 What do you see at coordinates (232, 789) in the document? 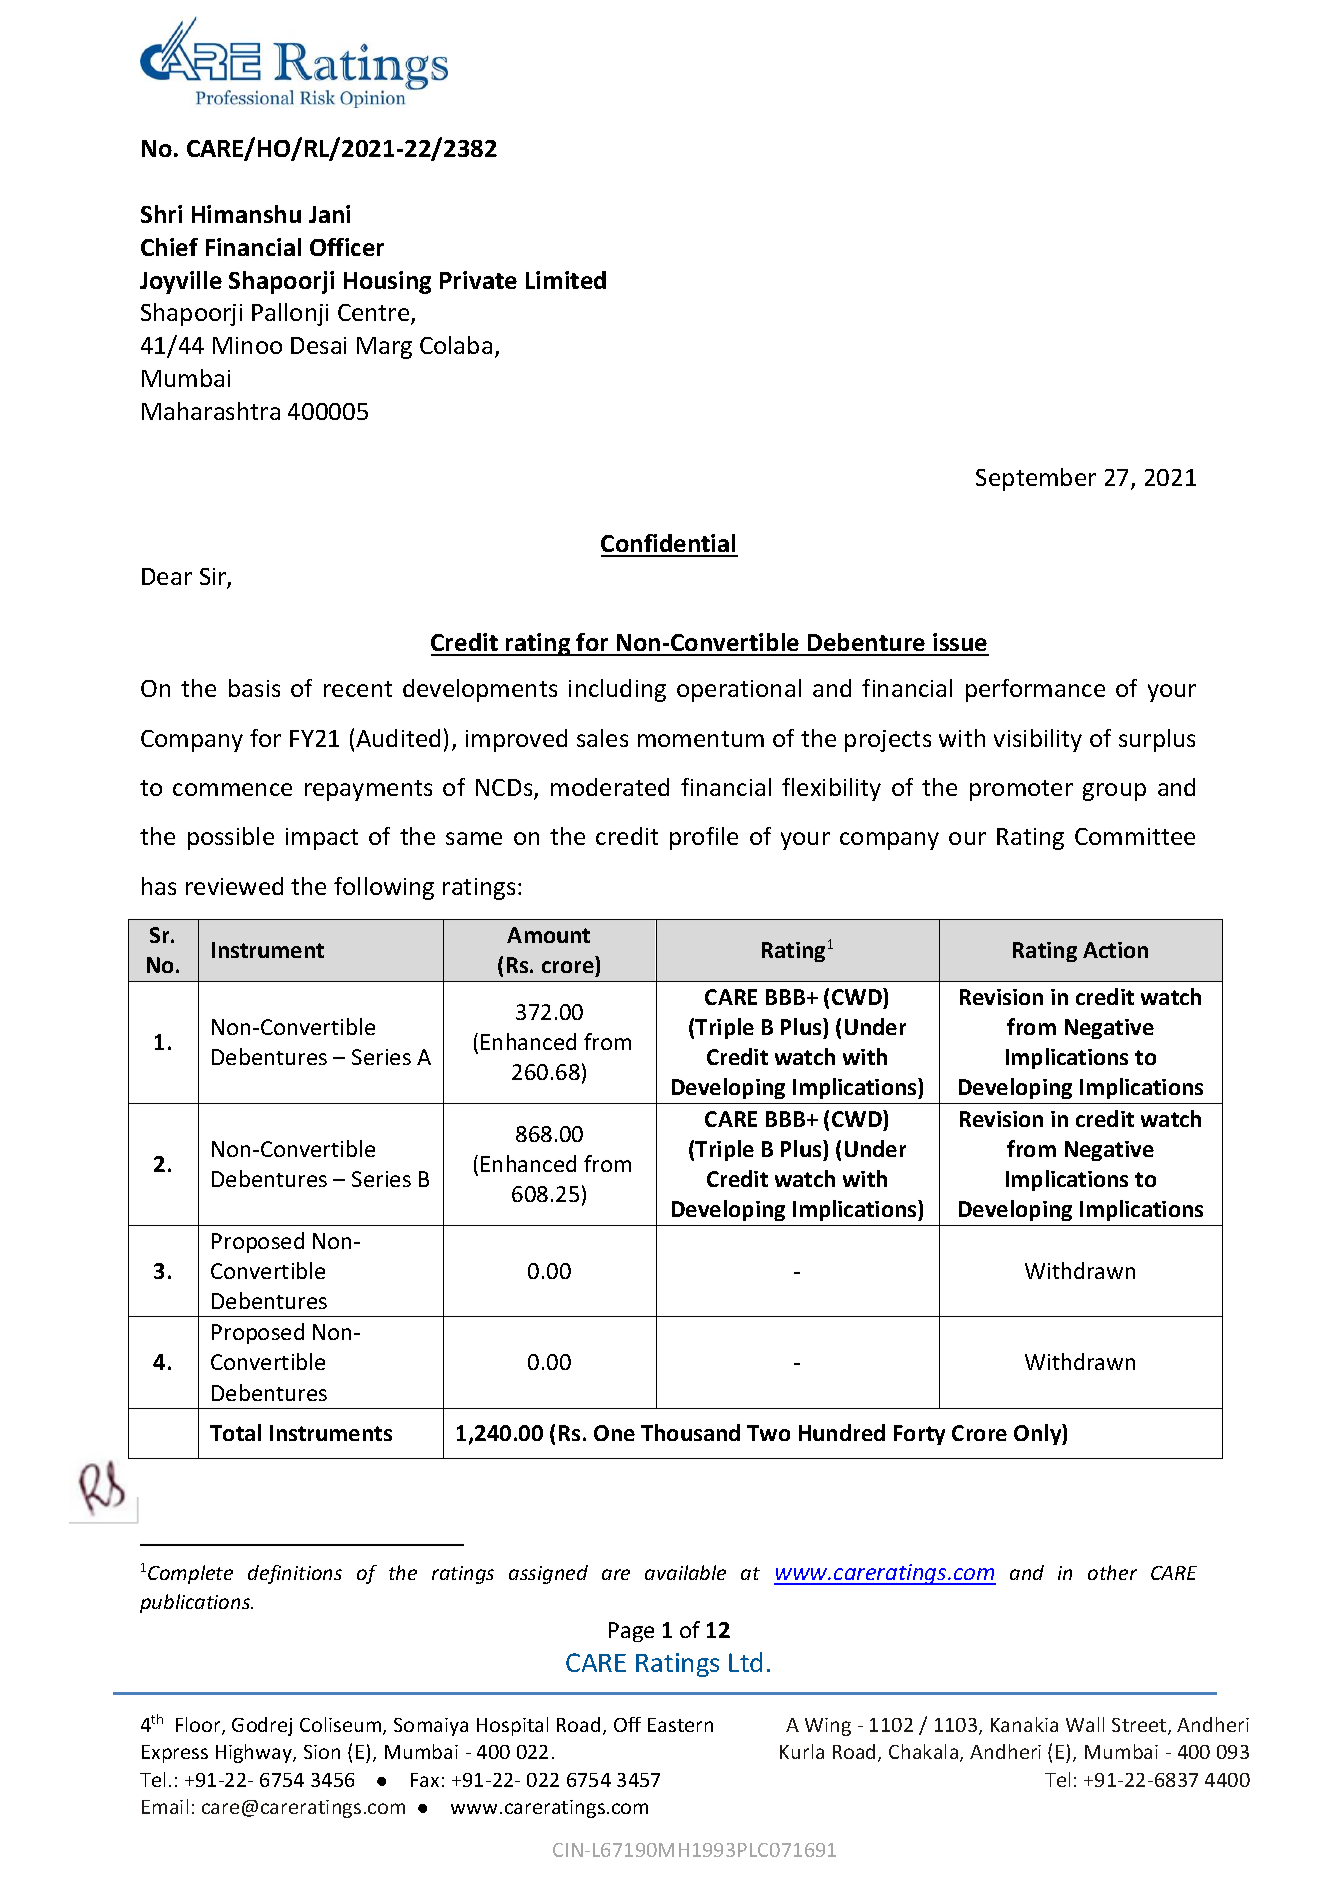
I see `commence` at bounding box center [232, 789].
